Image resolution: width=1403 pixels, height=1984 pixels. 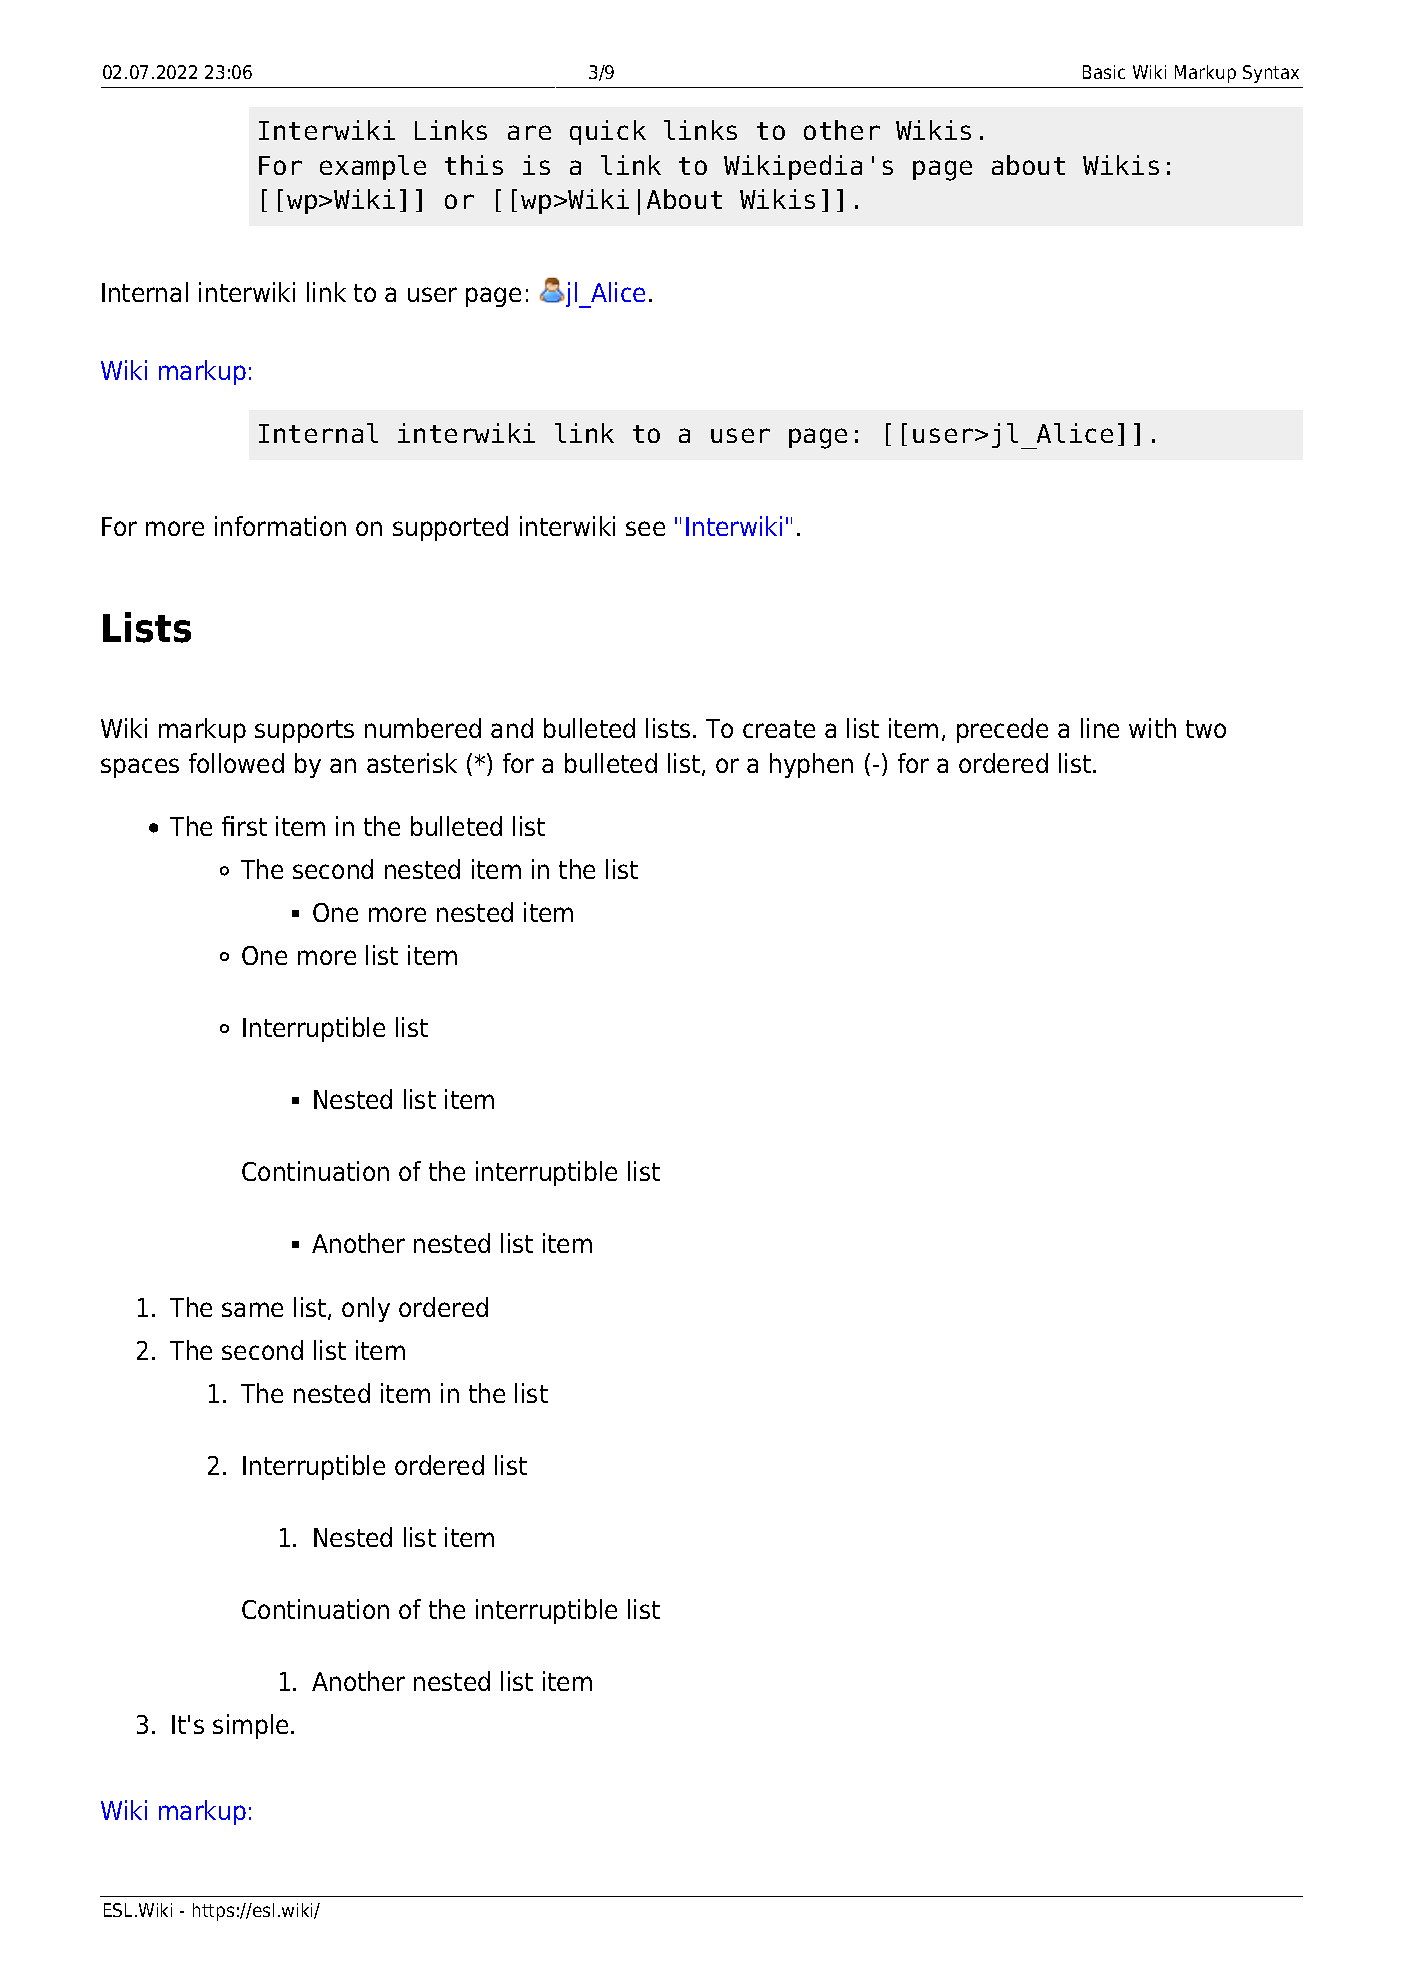 What do you see at coordinates (373, 167) in the screenshot?
I see `example` at bounding box center [373, 167].
